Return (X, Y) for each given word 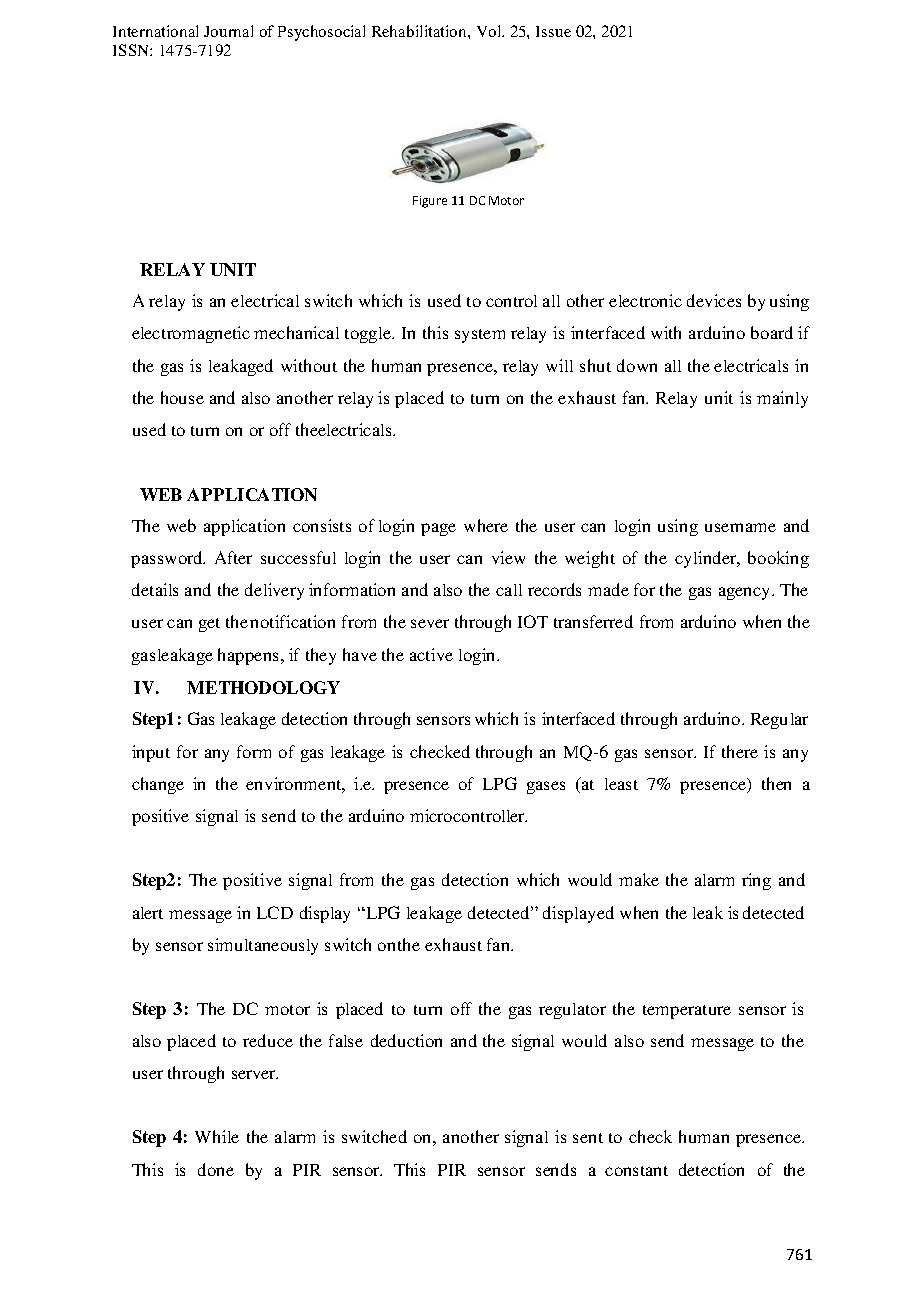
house (182, 397)
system (480, 336)
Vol (490, 31)
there (740, 751)
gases (546, 787)
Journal (228, 31)
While (217, 1136)
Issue (553, 31)
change (158, 785)
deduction (406, 1040)
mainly (782, 399)
